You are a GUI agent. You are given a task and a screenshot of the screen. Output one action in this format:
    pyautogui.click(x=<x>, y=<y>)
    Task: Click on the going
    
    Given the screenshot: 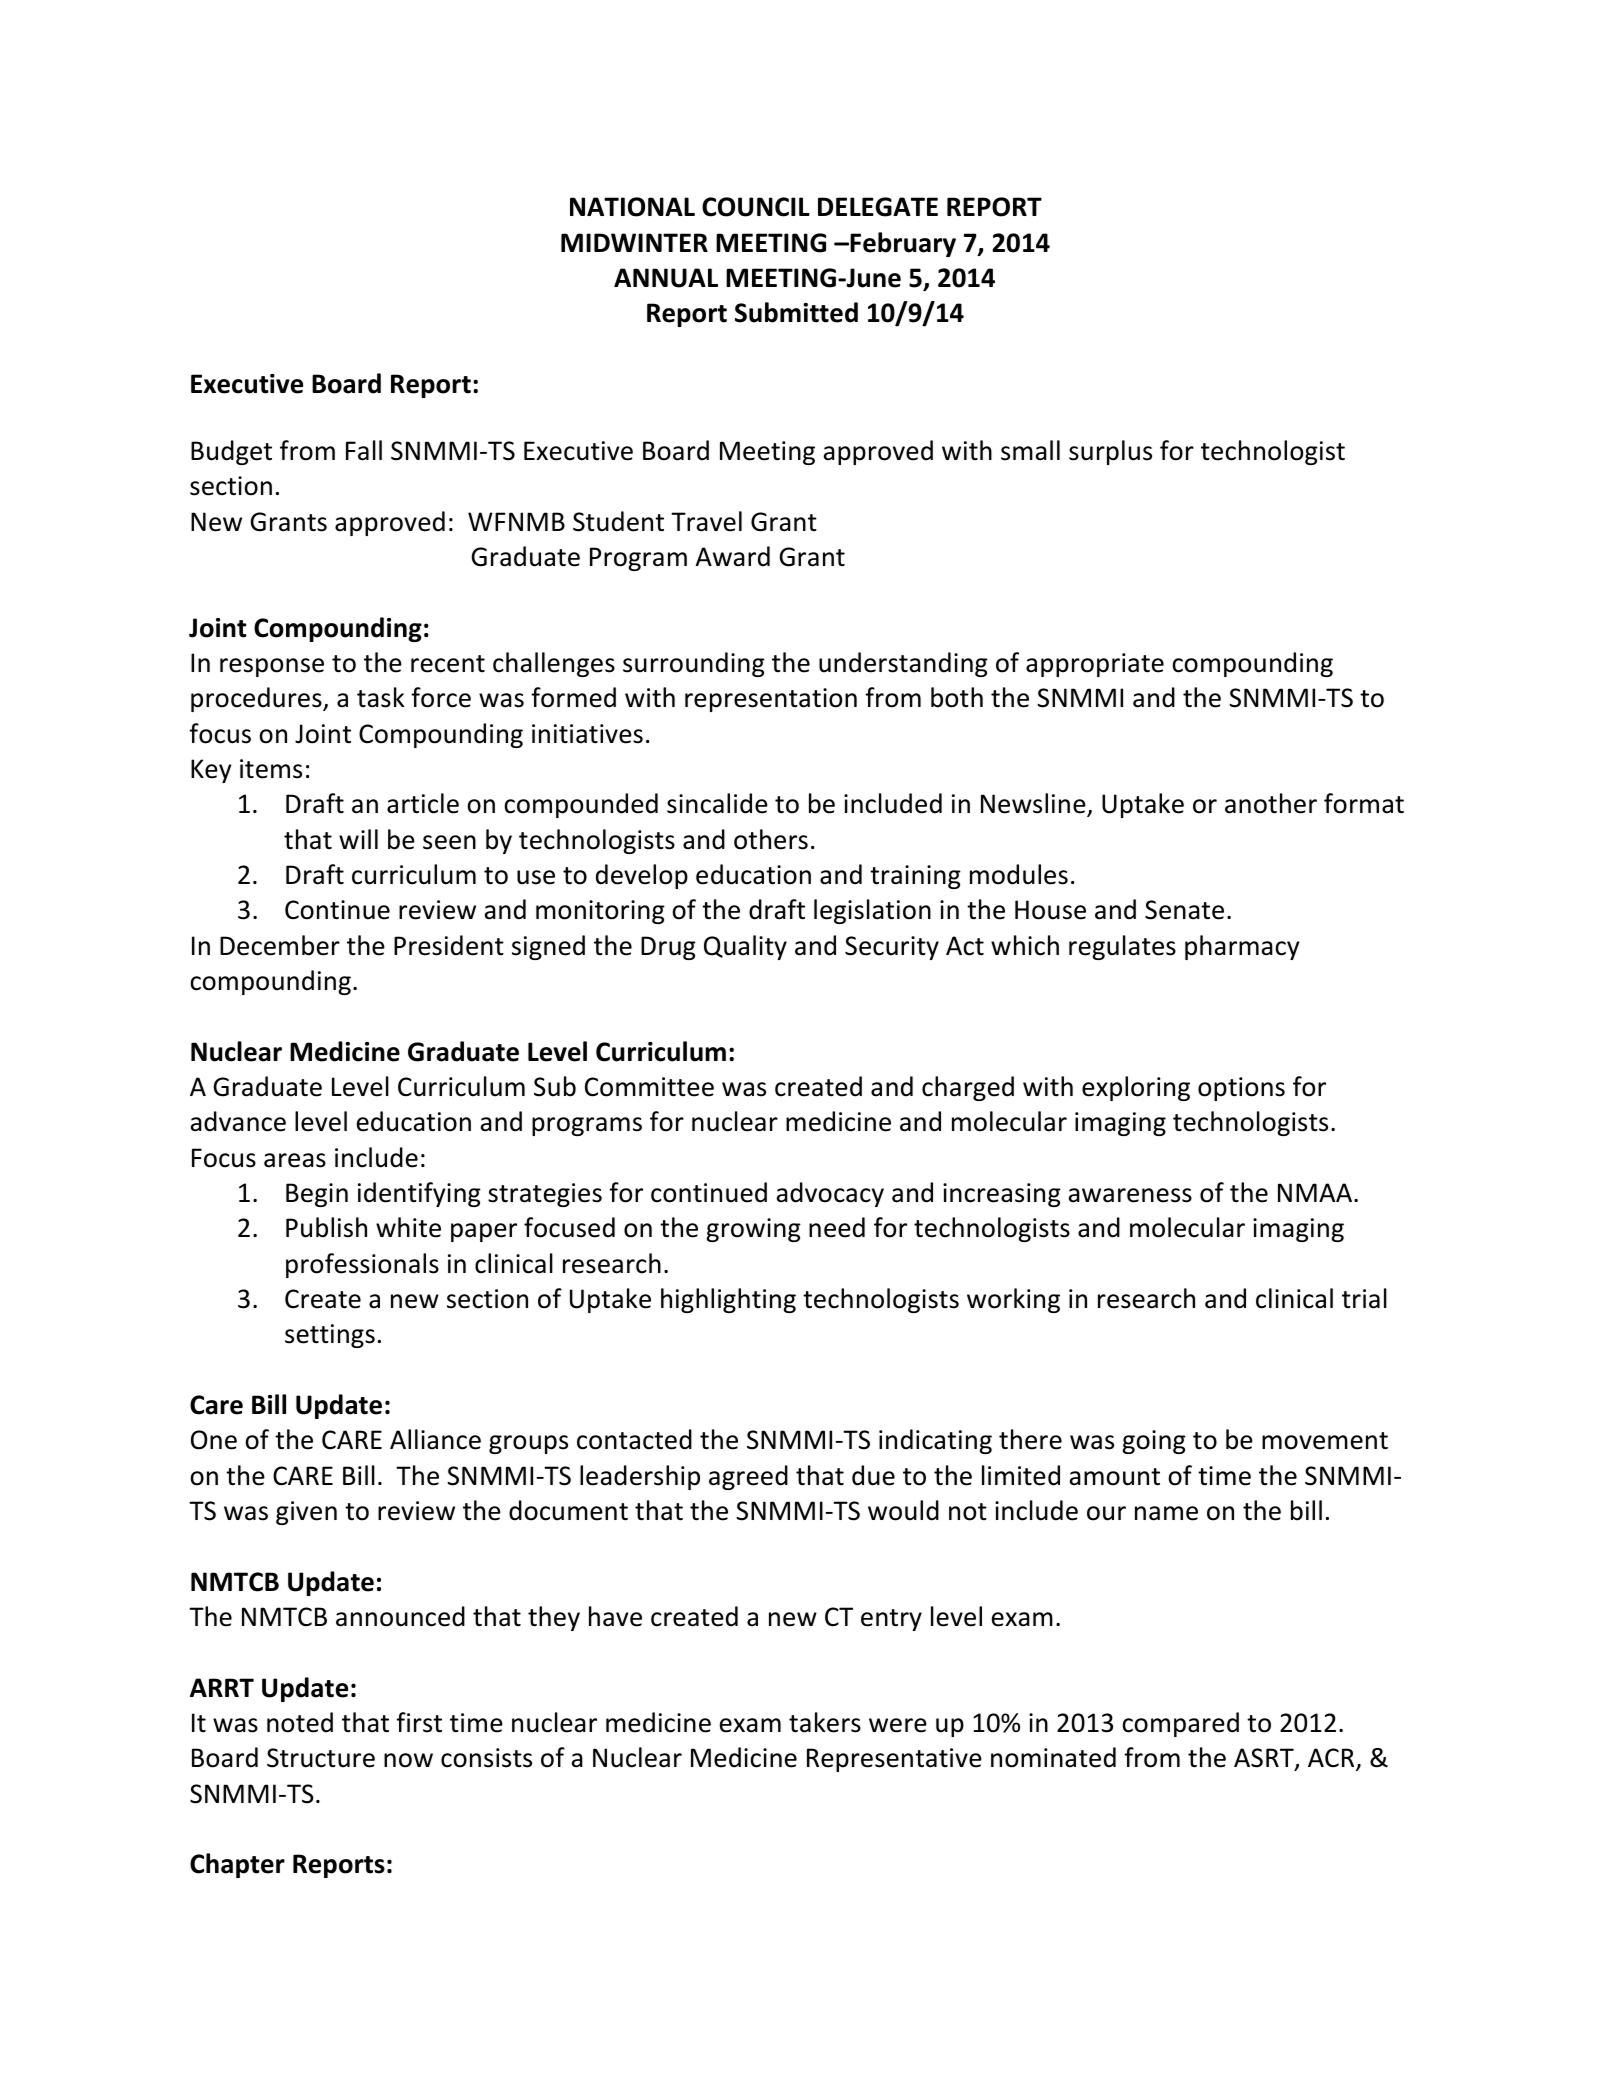 What is the action you would take?
    pyautogui.click(x=1154, y=1442)
